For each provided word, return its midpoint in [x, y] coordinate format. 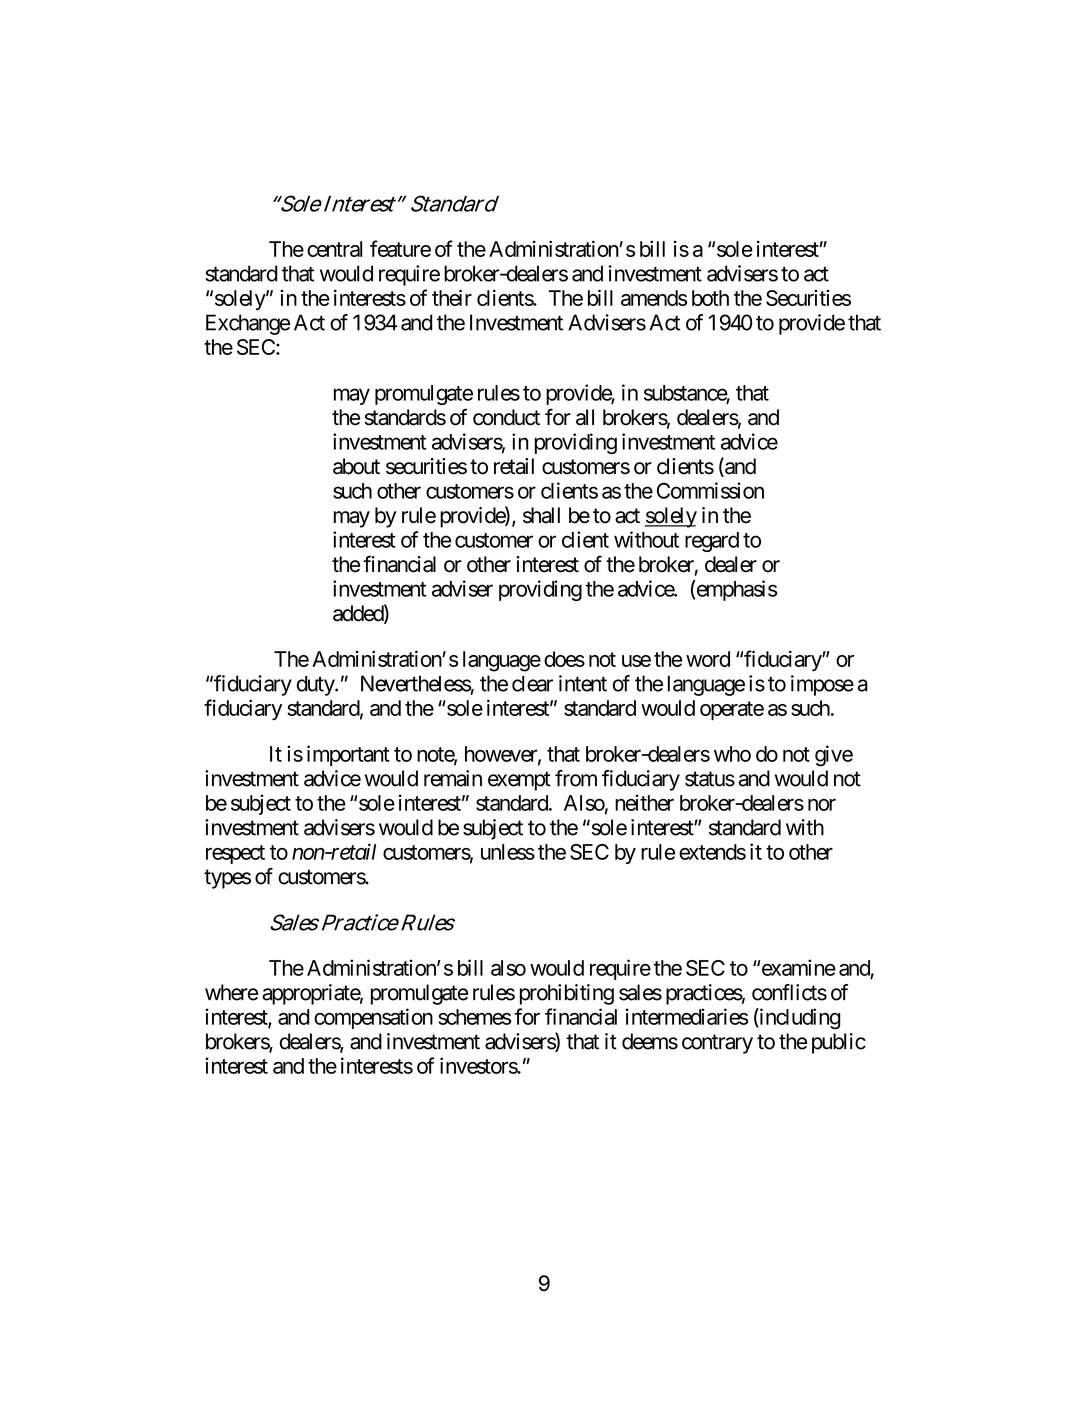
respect [235, 854]
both [710, 298]
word [708, 659]
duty [316, 686]
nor [822, 805]
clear [532, 684]
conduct [506, 417]
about [356, 466]
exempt [519, 781]
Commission [710, 490]
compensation [373, 1018]
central [334, 249]
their [452, 297]
